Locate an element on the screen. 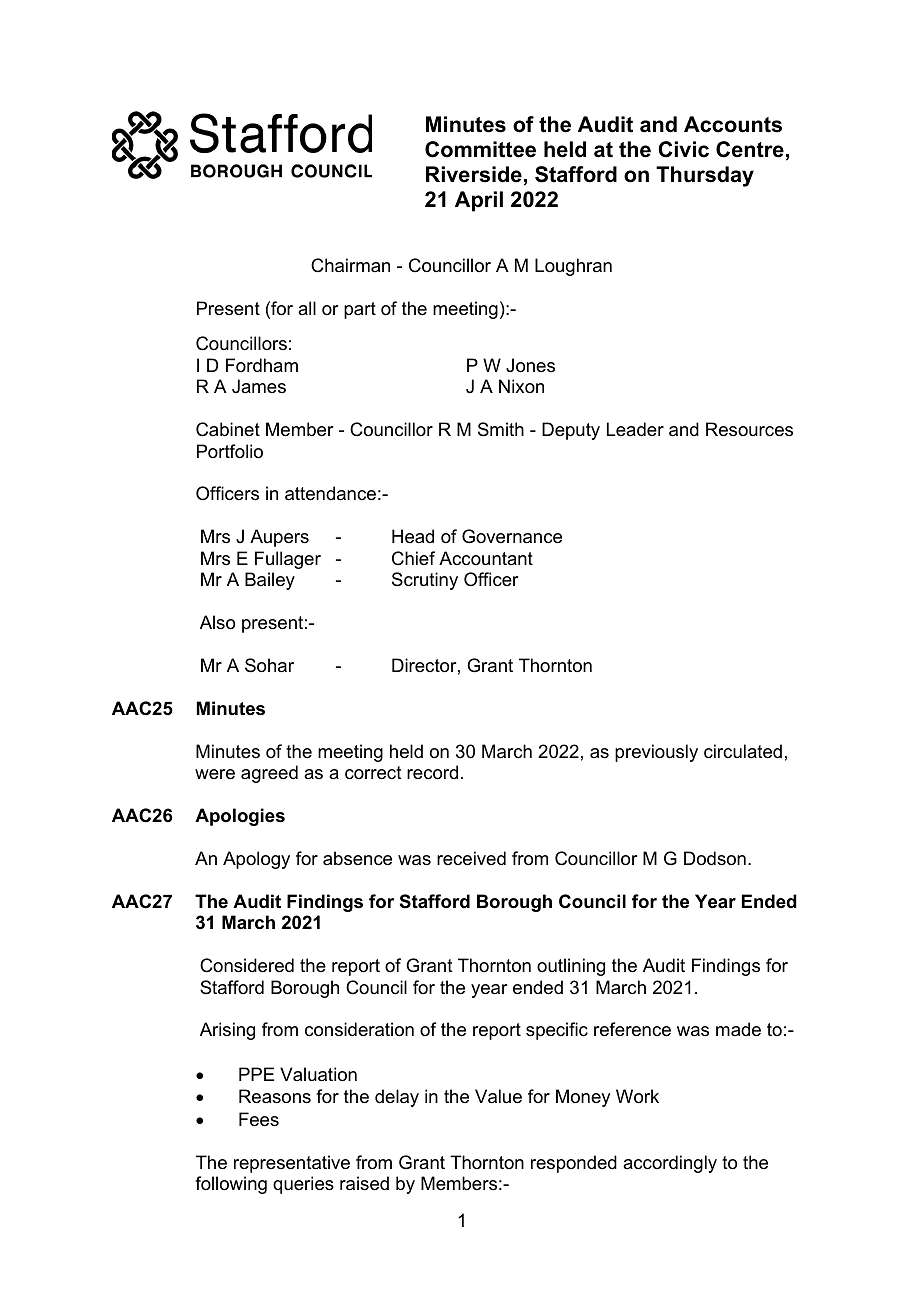  Apologies is located at coordinates (240, 817).
